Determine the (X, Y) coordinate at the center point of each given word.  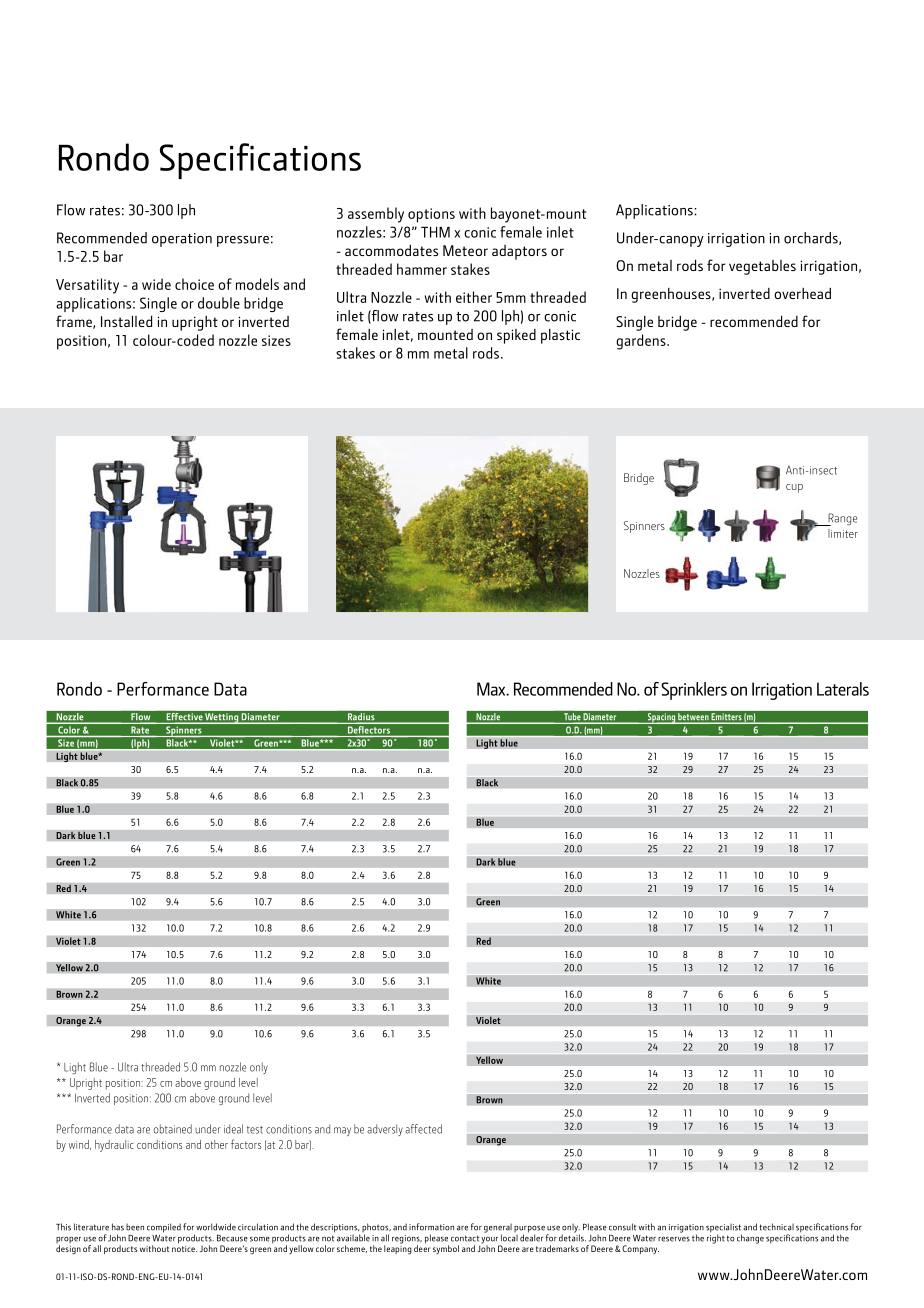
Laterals (843, 689)
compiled (164, 1228)
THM (435, 232)
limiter (843, 533)
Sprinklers (694, 691)
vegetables (762, 267)
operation (182, 240)
